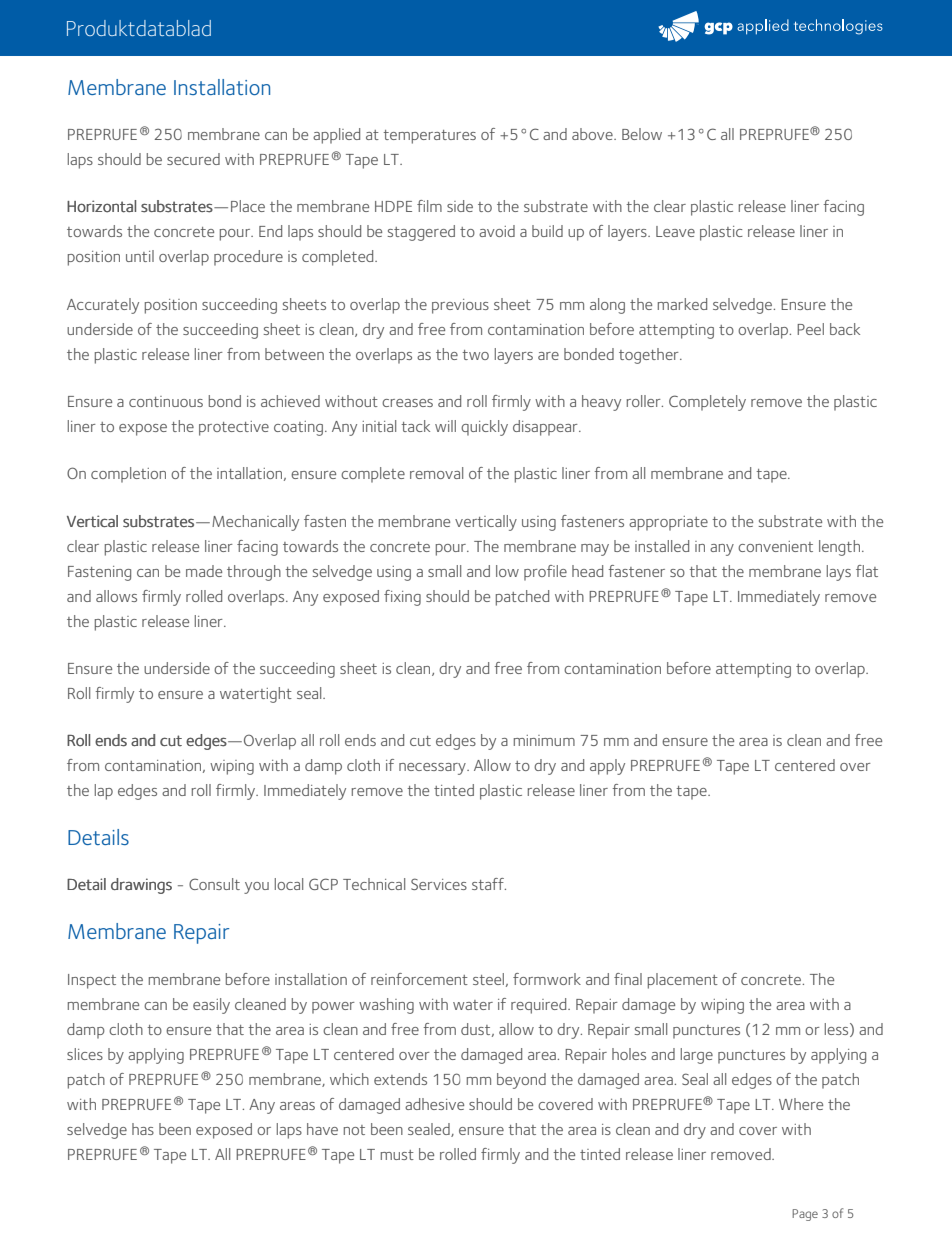 The image size is (952, 1233). Describe the element at coordinates (143, 1129) in the screenshot. I see `has` at that location.
